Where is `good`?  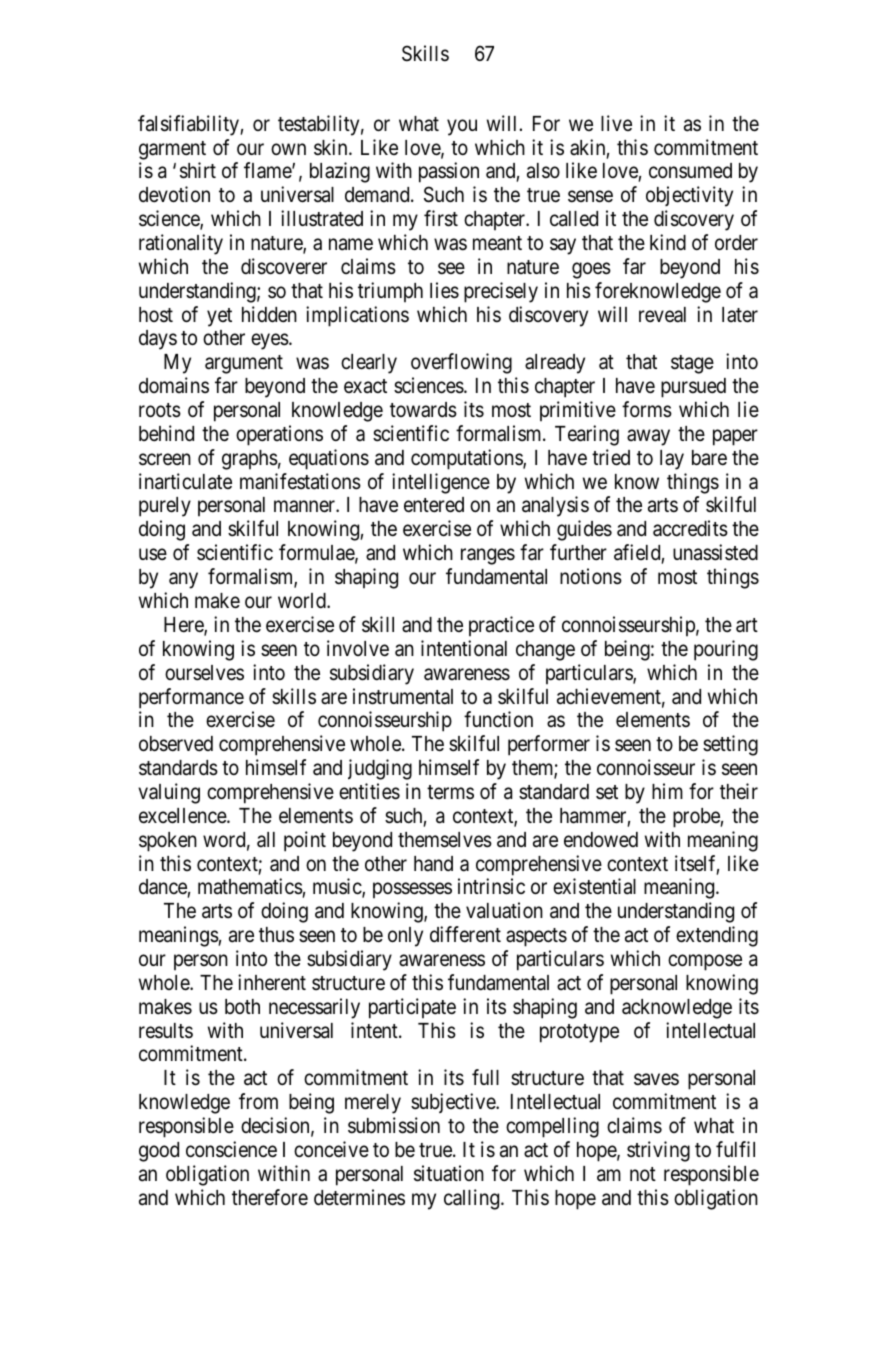
good is located at coordinates (159, 1152).
